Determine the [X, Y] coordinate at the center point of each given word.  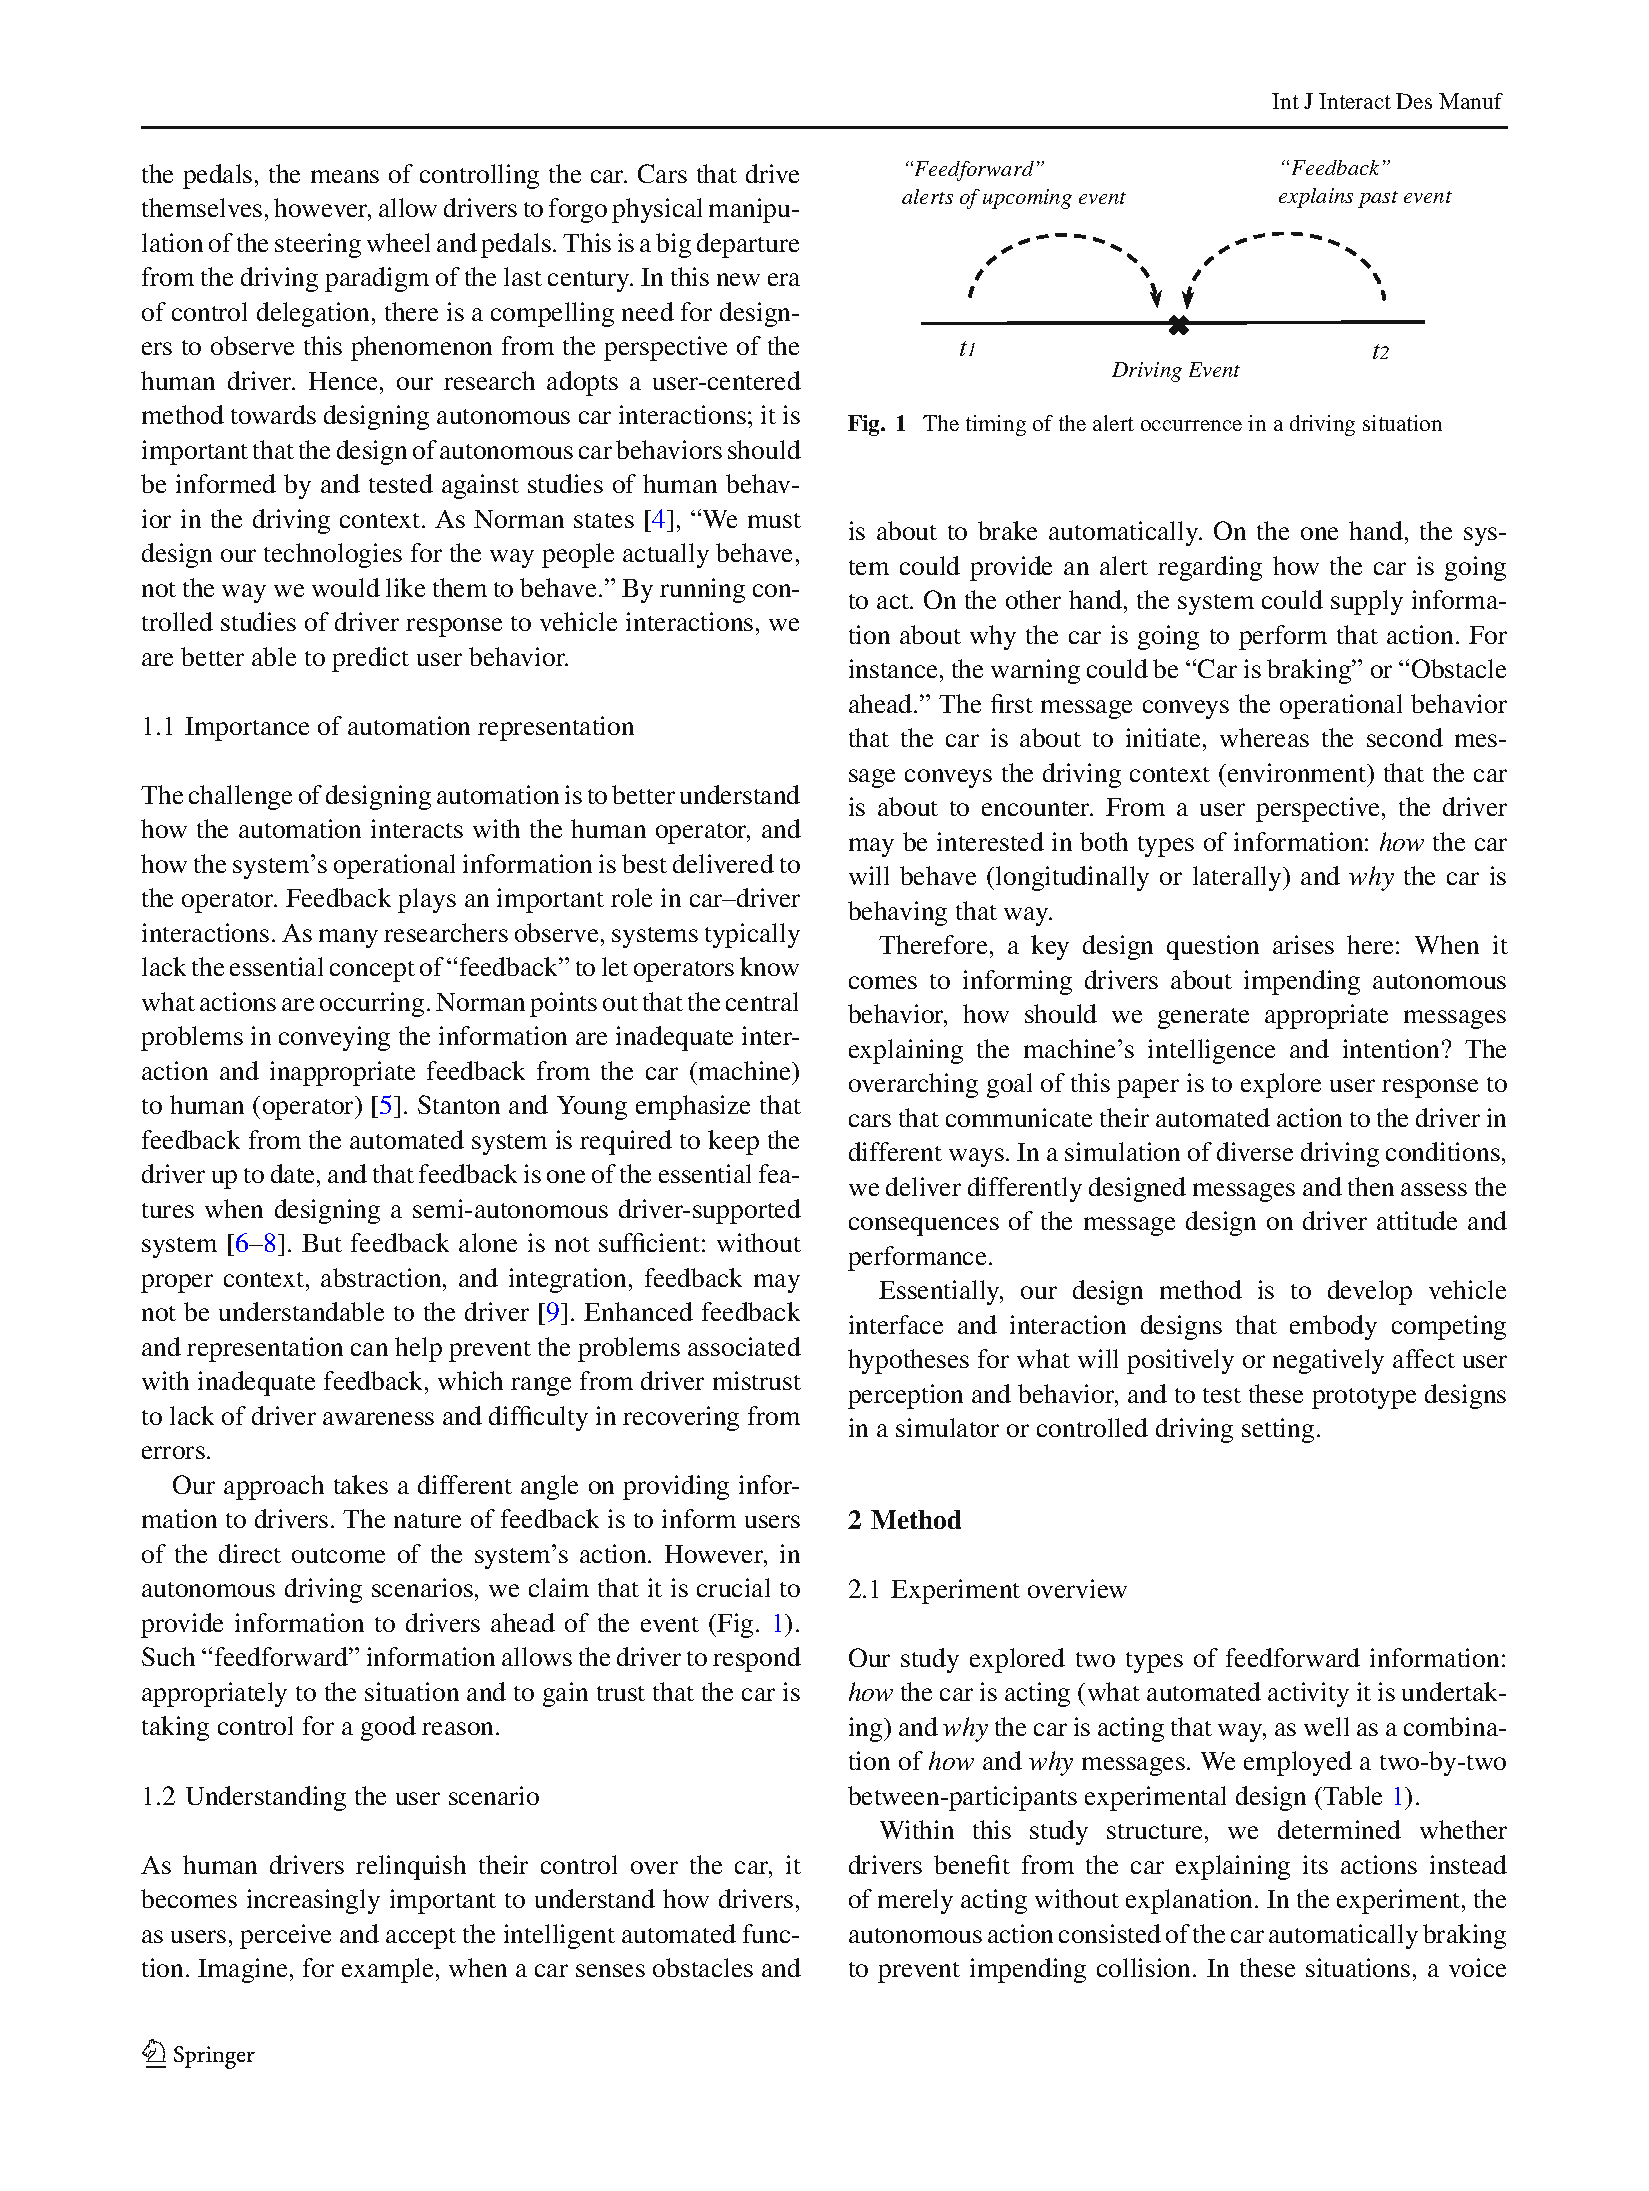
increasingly [313, 1901]
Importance [247, 729]
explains [1316, 198]
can [369, 1349]
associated [744, 1346]
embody [1333, 1327]
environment [1298, 772]
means [345, 176]
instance [893, 668]
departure [748, 245]
